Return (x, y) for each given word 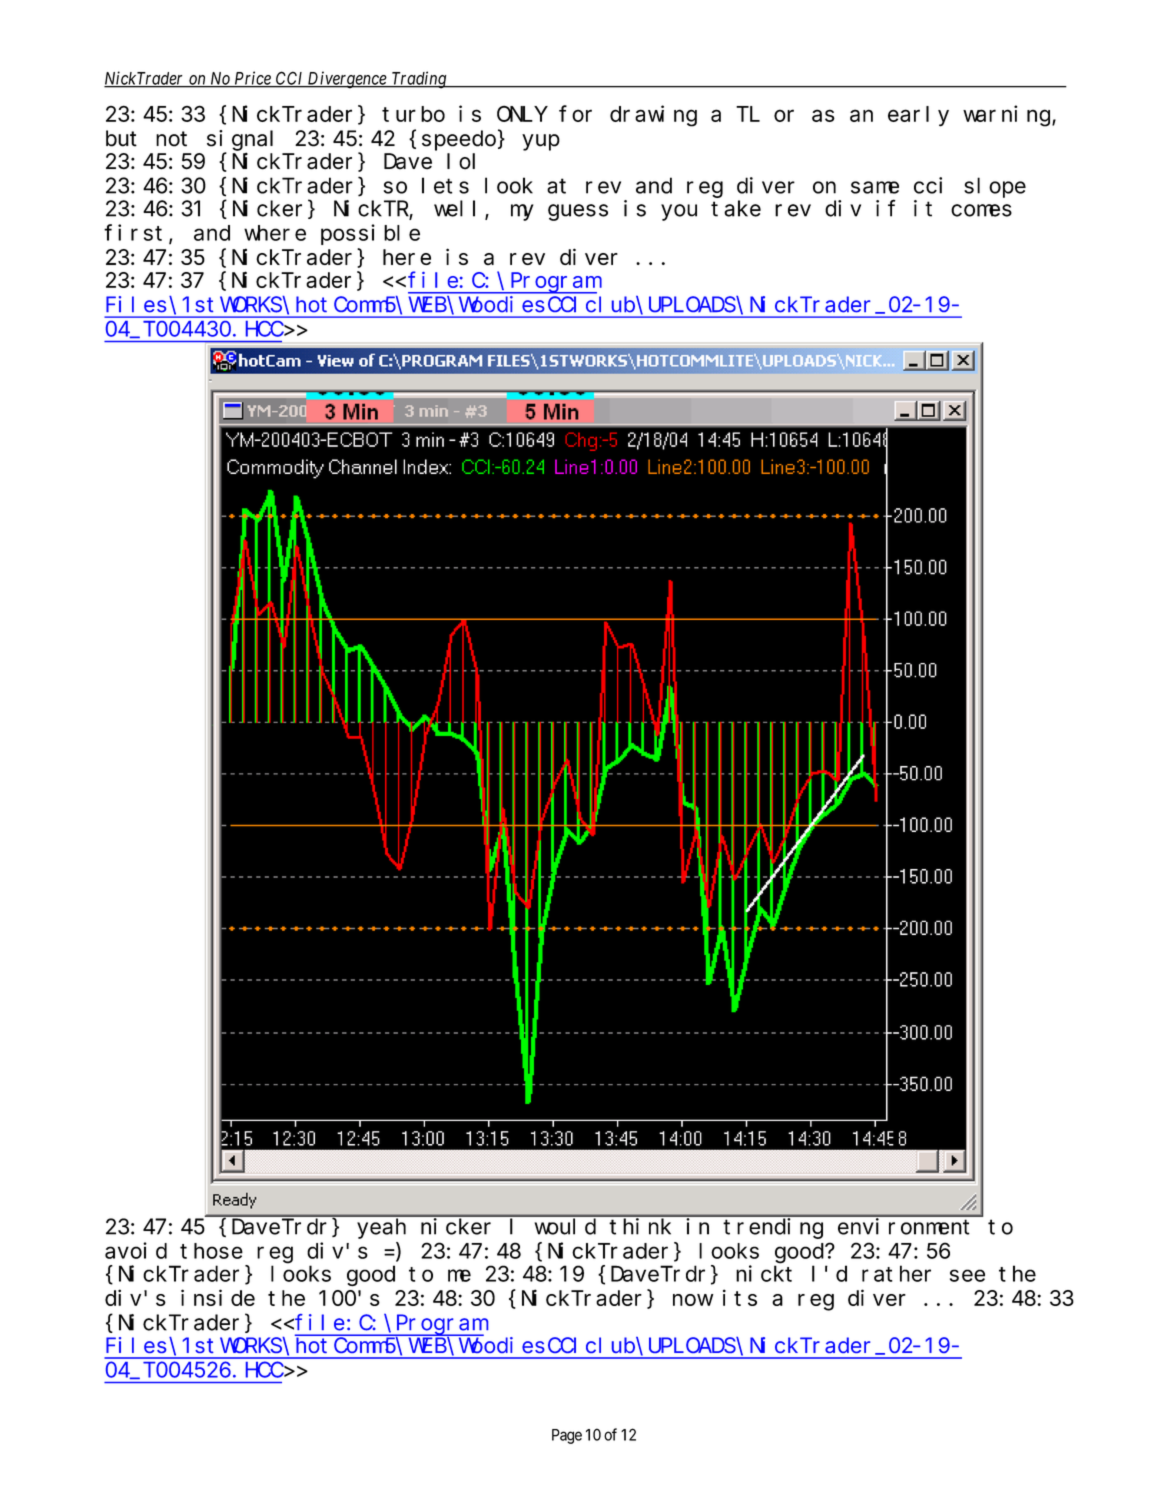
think (640, 1226)
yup (541, 142)
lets (445, 185)
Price (252, 79)
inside (218, 1297)
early (918, 116)
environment (904, 1226)
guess (578, 212)
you (679, 212)
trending (773, 1228)
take (736, 208)
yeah (381, 1228)
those (211, 1251)
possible (370, 234)
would (565, 1226)
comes (981, 210)
